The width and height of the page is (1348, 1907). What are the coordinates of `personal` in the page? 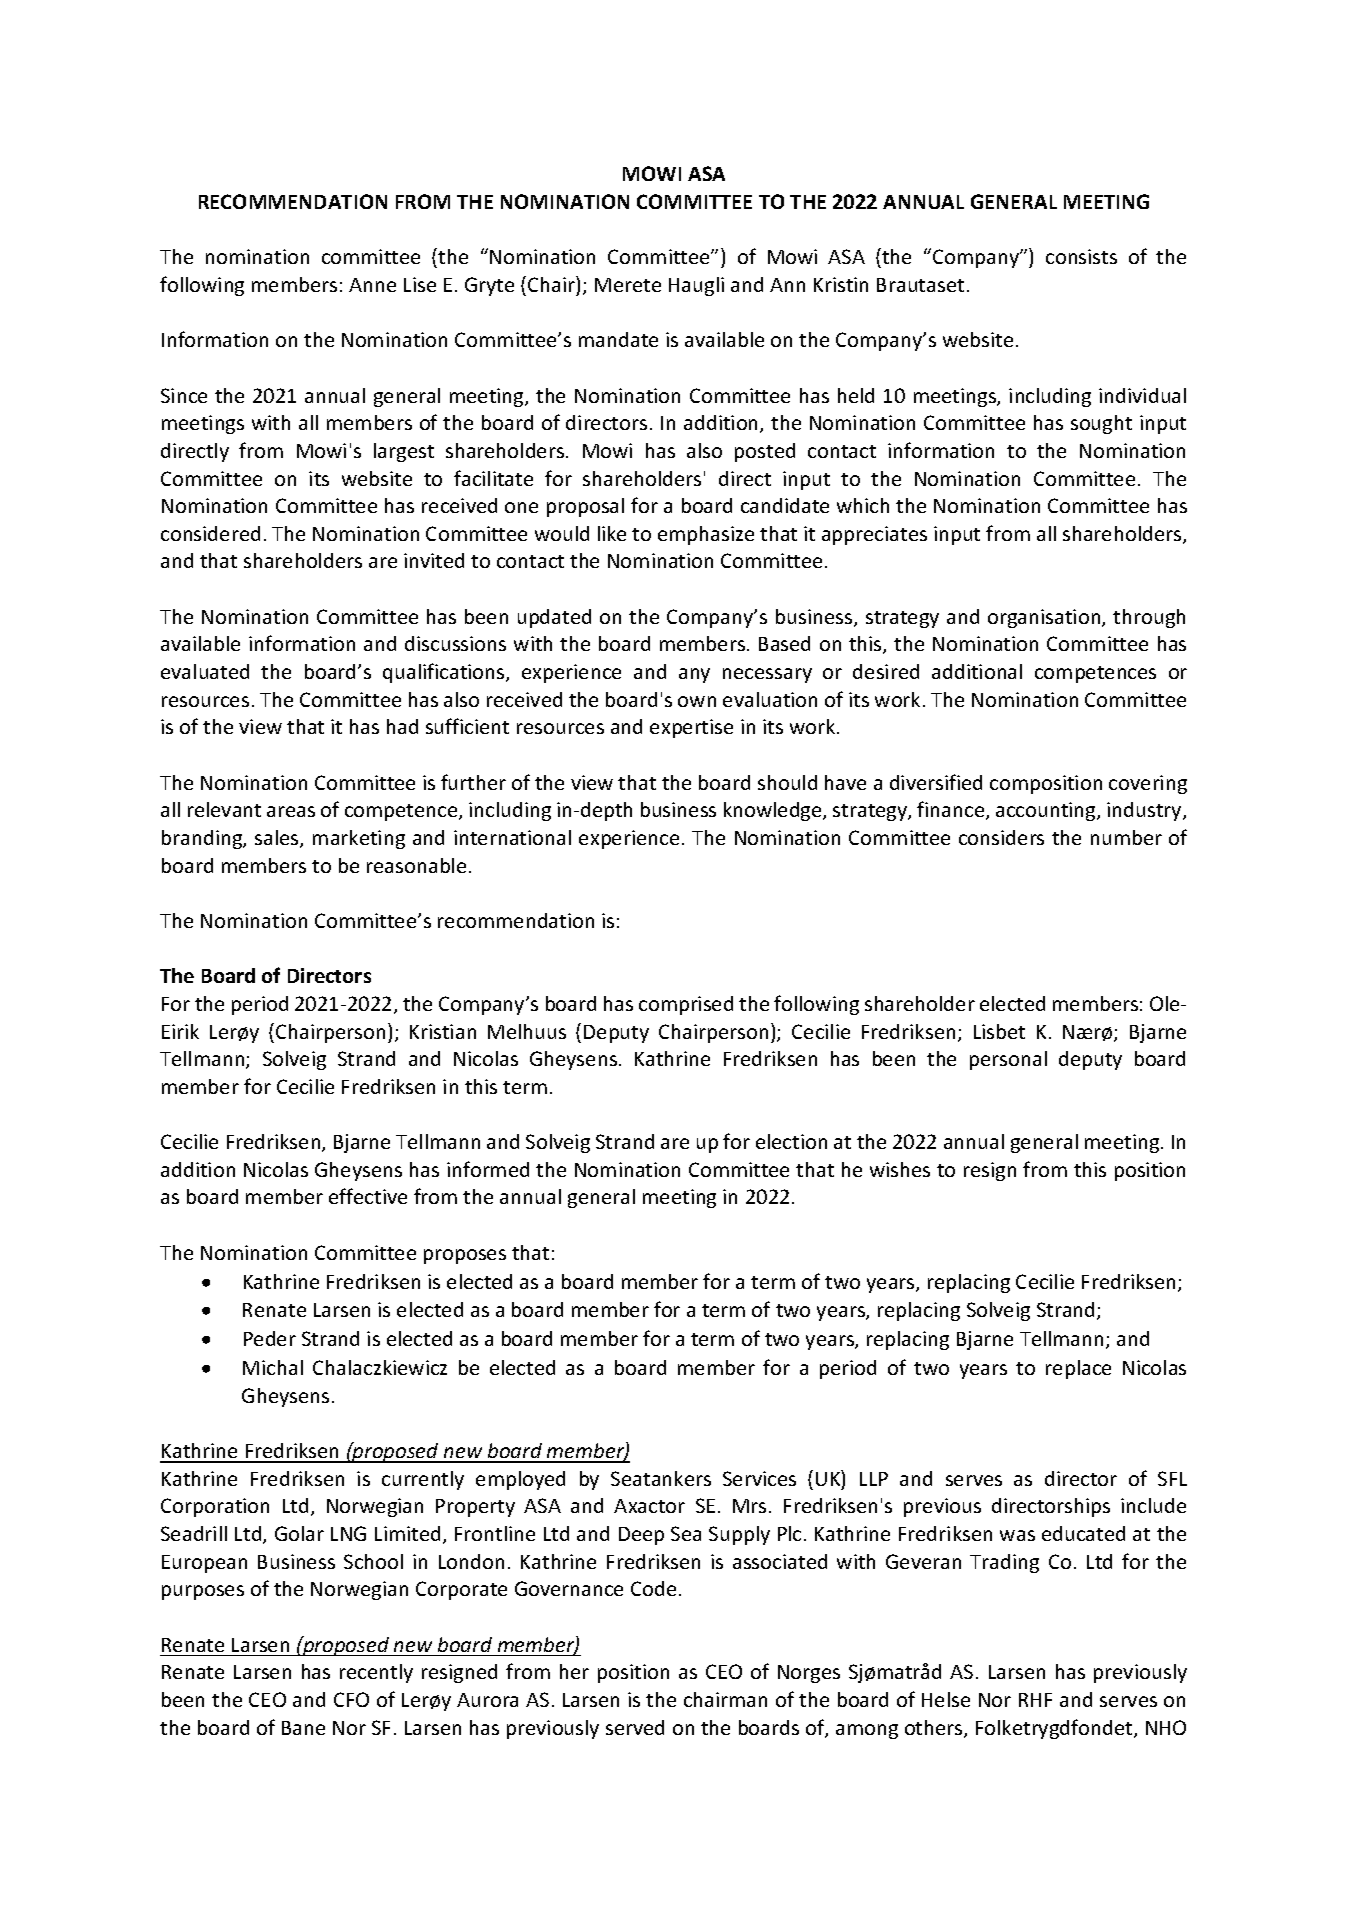 It's located at (1008, 1060).
